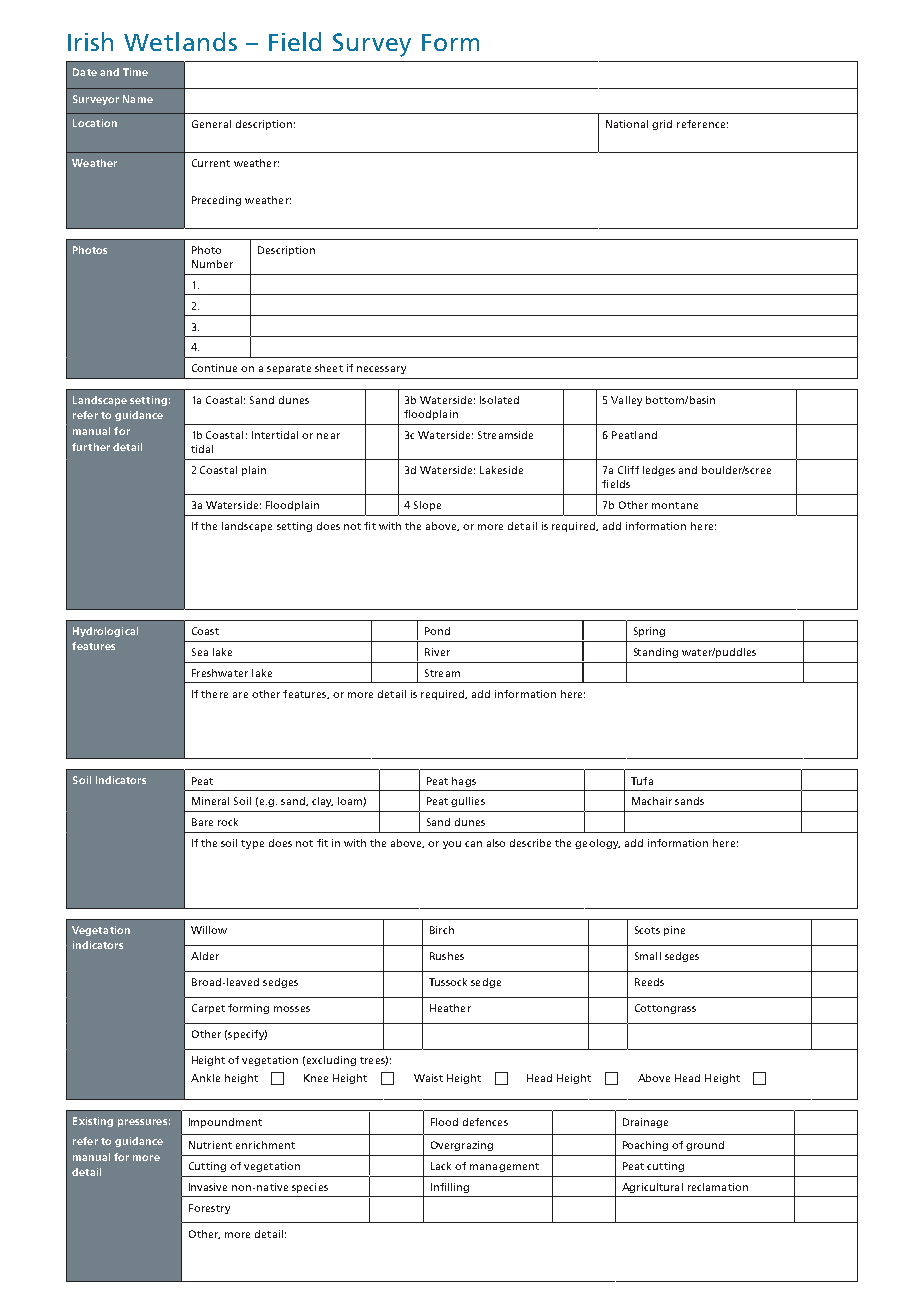  What do you see at coordinates (135, 72) in the page?
I see `Time` at bounding box center [135, 72].
